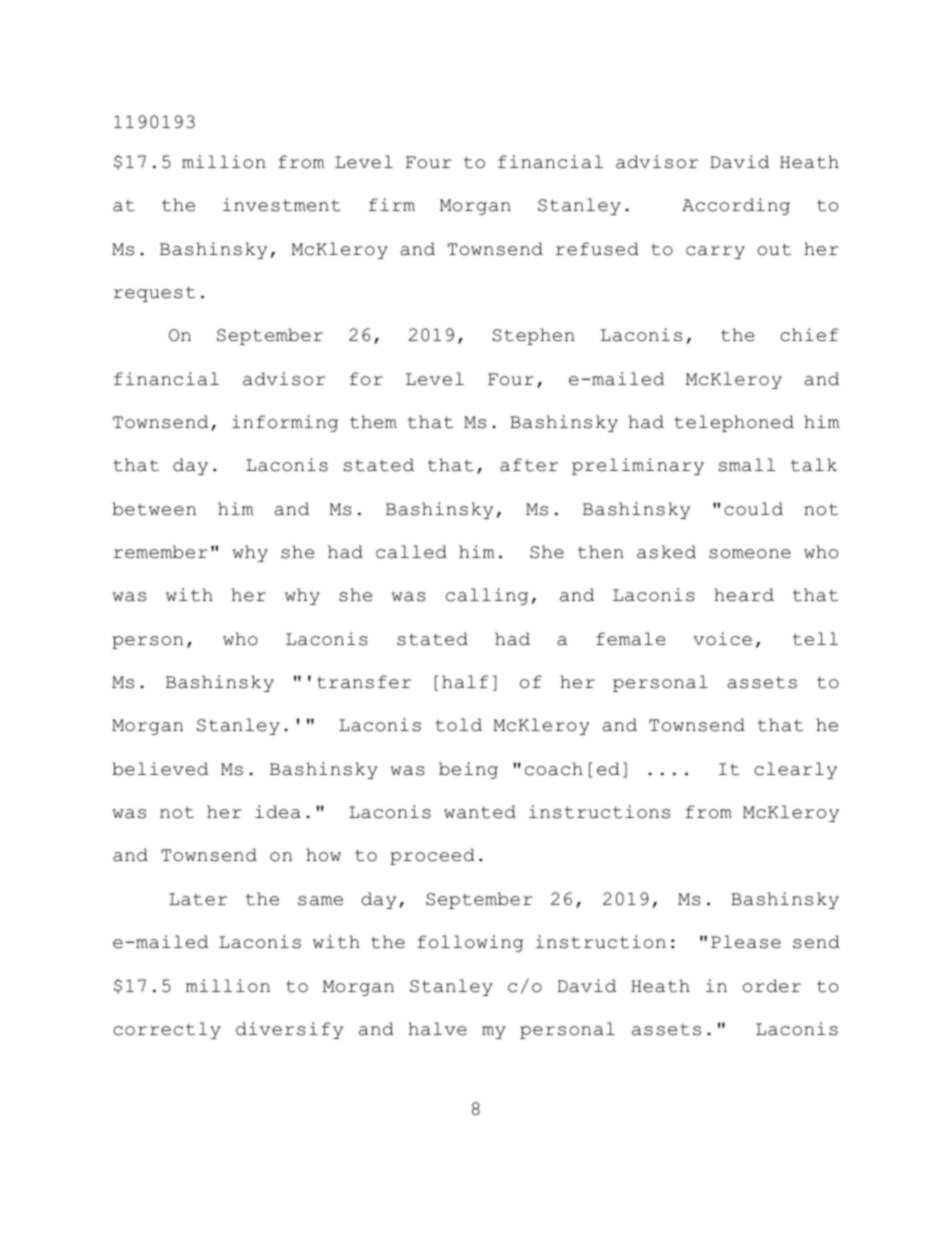 This screenshot has height=1233, width=952. Describe the element at coordinates (282, 205) in the screenshot. I see `investment` at that location.
